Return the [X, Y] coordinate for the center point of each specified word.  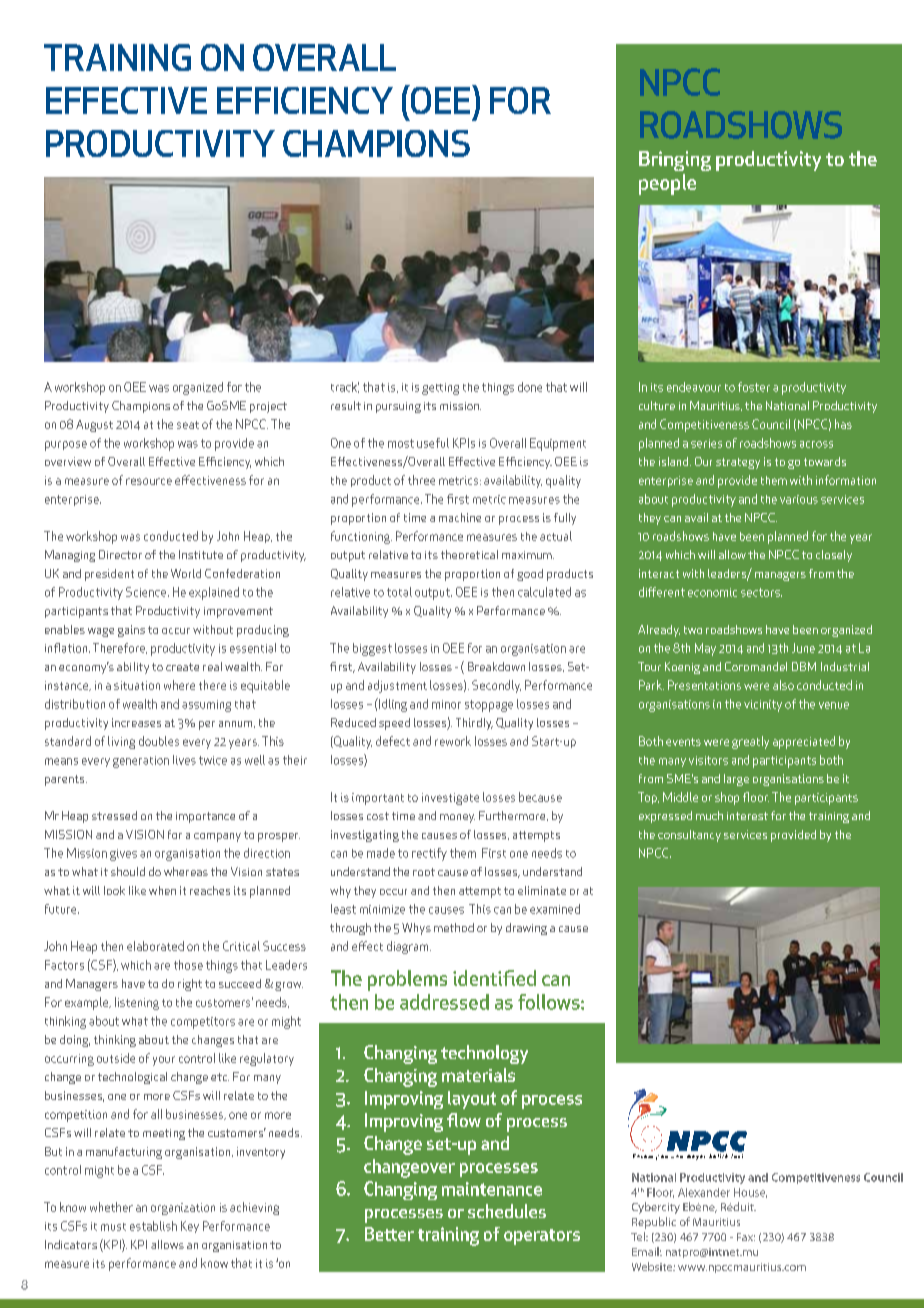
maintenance [492, 1189]
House [750, 1193]
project [268, 407]
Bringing [675, 161]
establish [153, 1226]
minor [446, 704]
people [667, 184]
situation [137, 685]
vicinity [763, 706]
